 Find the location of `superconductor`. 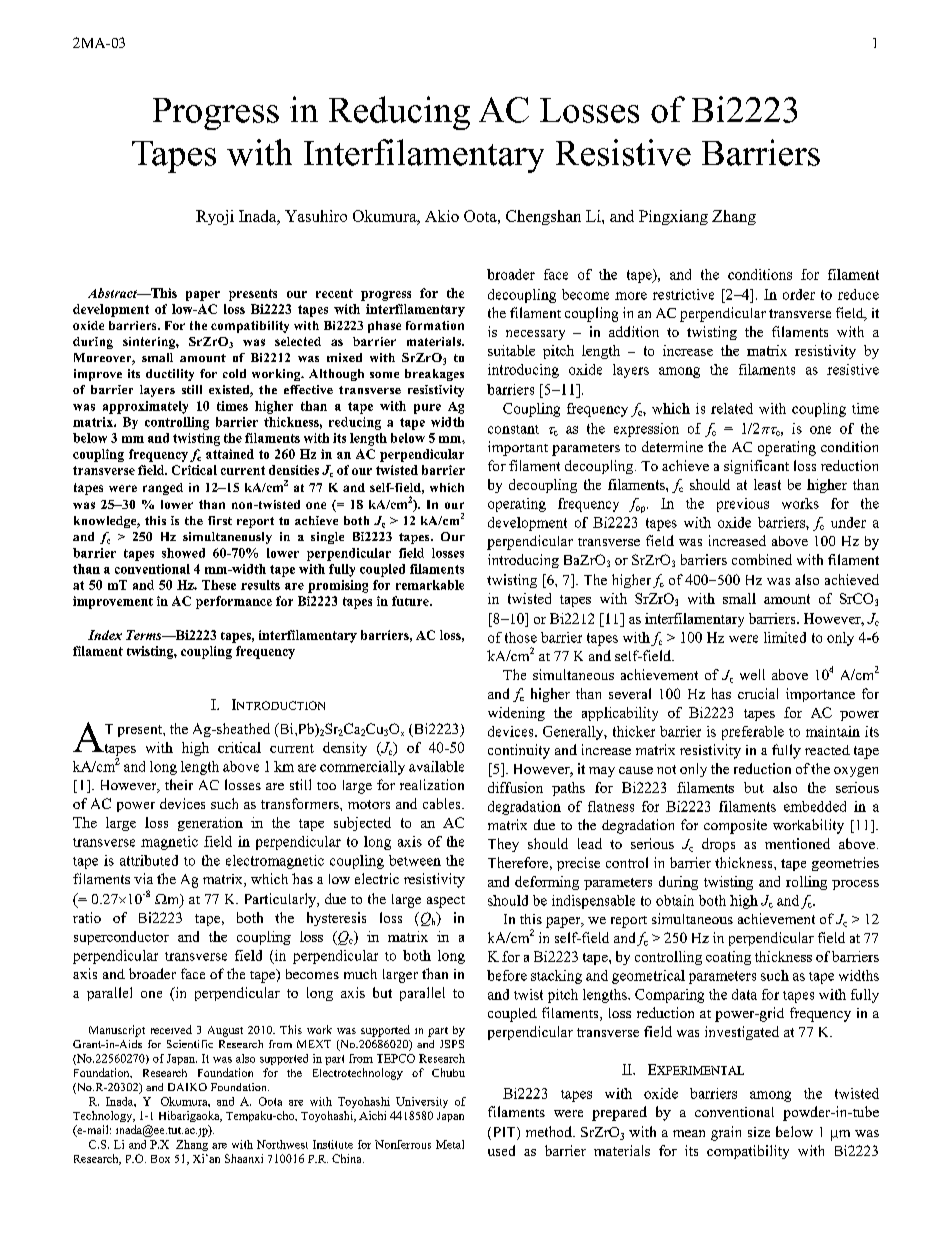

superconductor is located at coordinates (121, 938).
